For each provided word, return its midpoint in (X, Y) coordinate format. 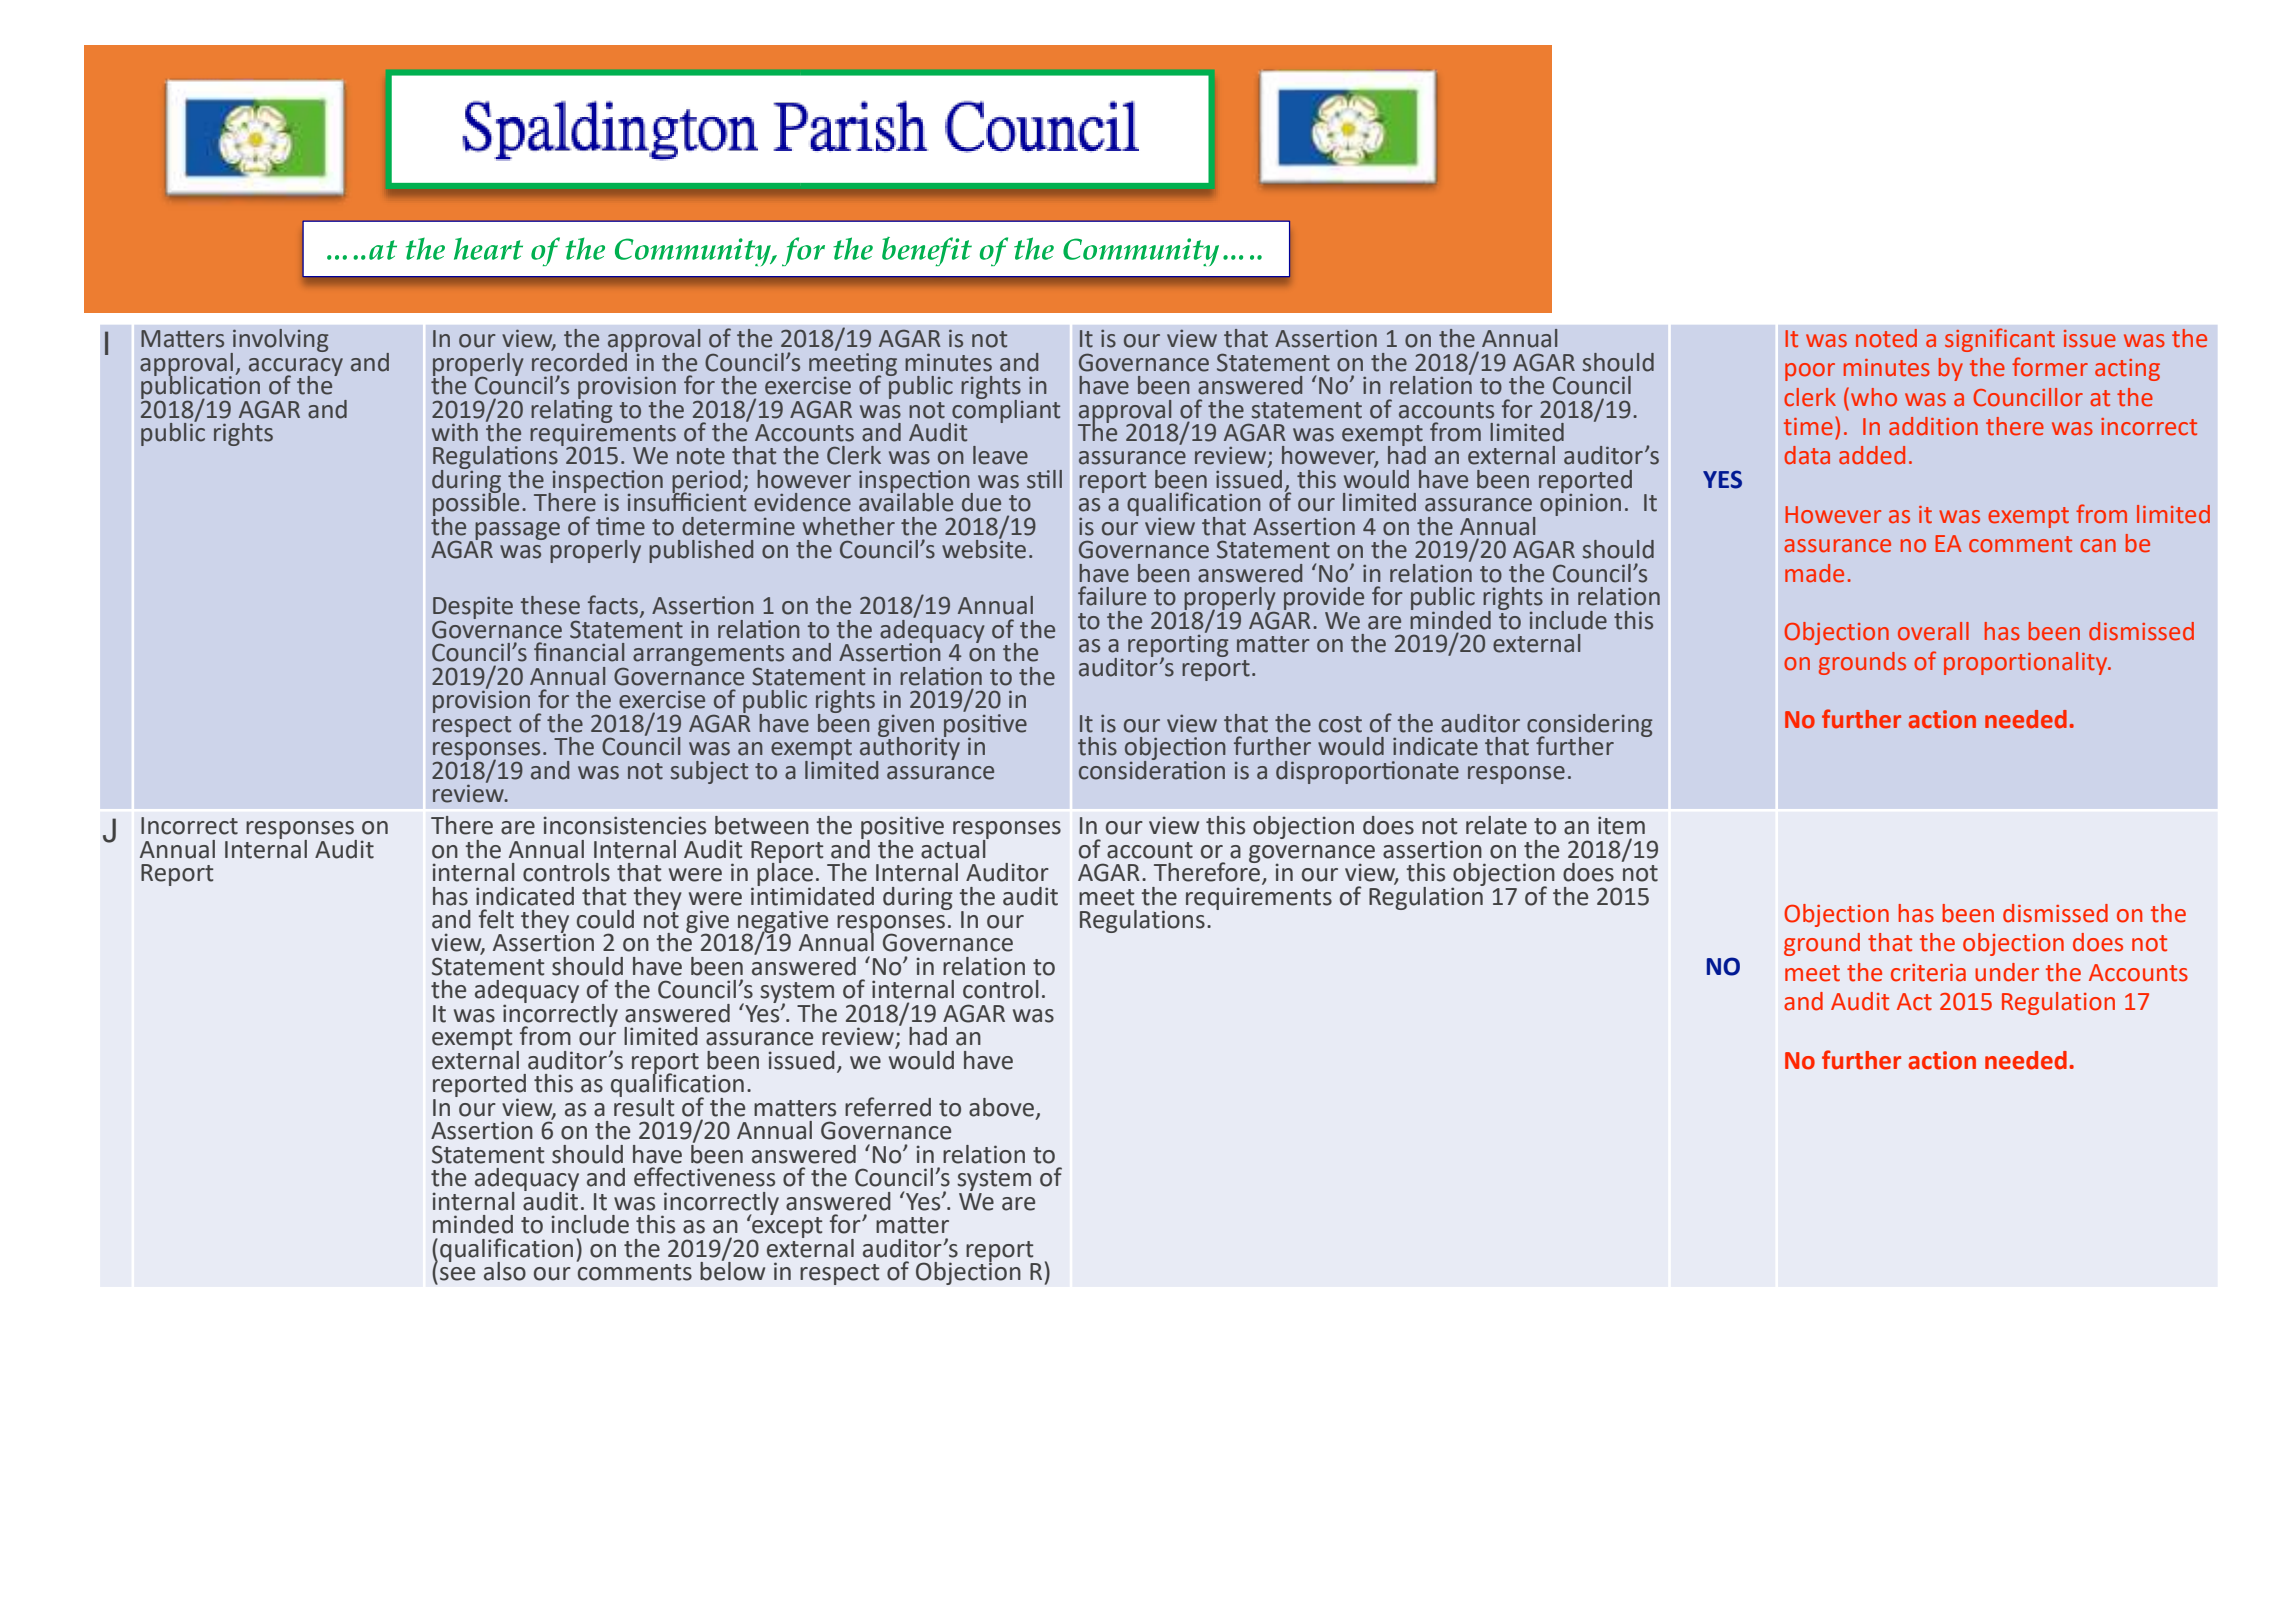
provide (1324, 600)
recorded (579, 361)
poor (1810, 372)
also (505, 1271)
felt (496, 919)
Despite (473, 609)
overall (1933, 631)
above (1001, 1107)
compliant (1005, 411)
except (786, 1227)
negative (783, 922)
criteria (1928, 973)
